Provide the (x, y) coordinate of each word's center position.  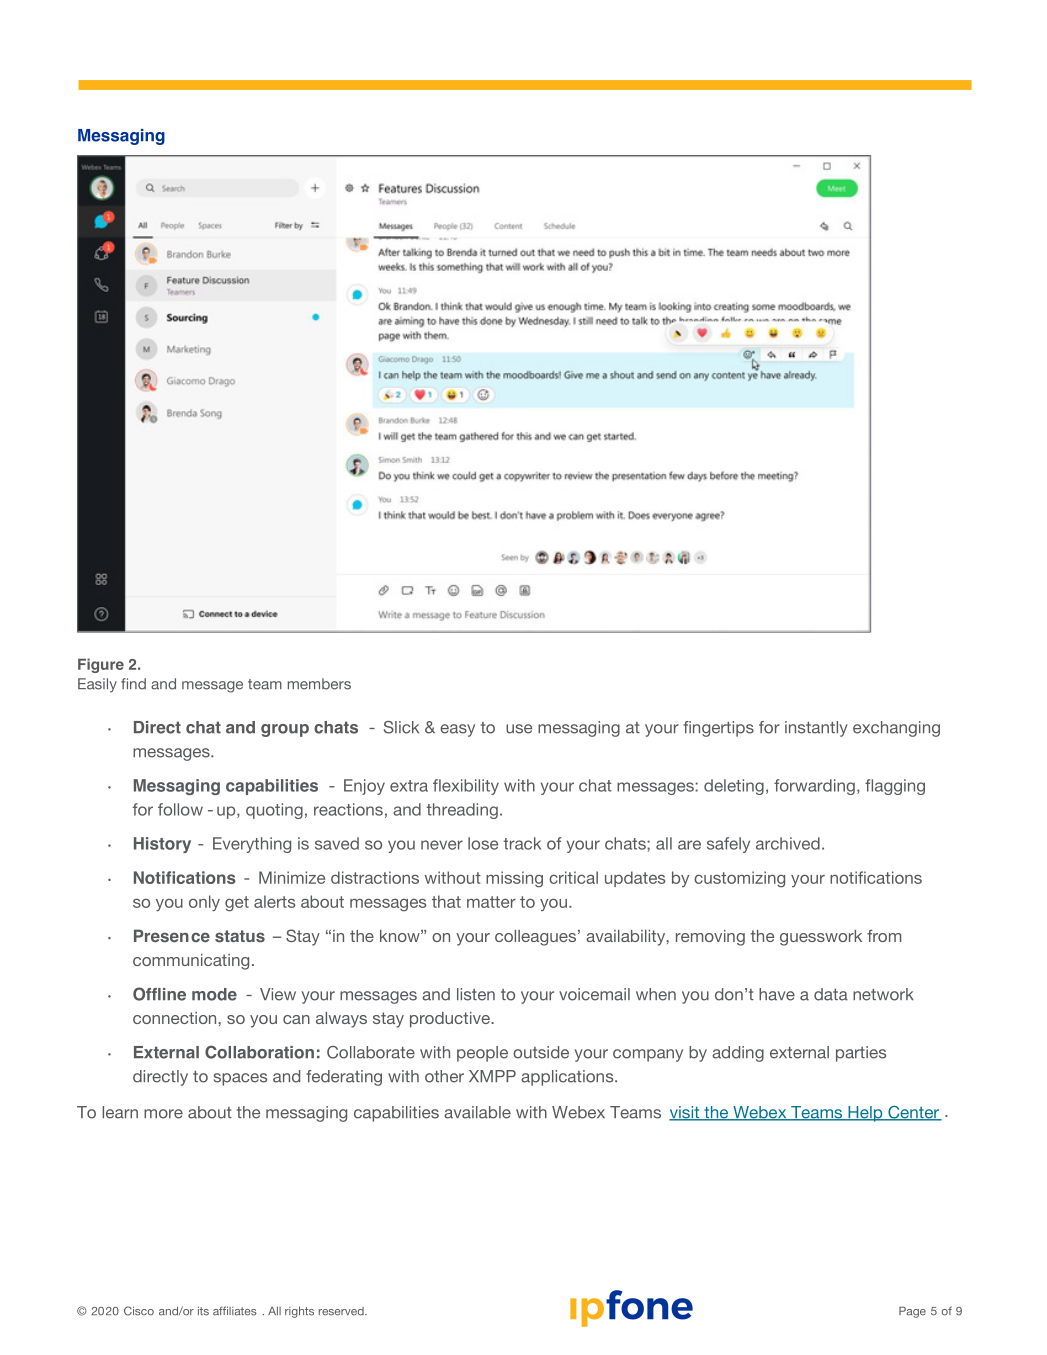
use (519, 729)
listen (476, 994)
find (133, 684)
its (203, 1311)
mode (214, 994)
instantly (816, 729)
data (831, 994)
